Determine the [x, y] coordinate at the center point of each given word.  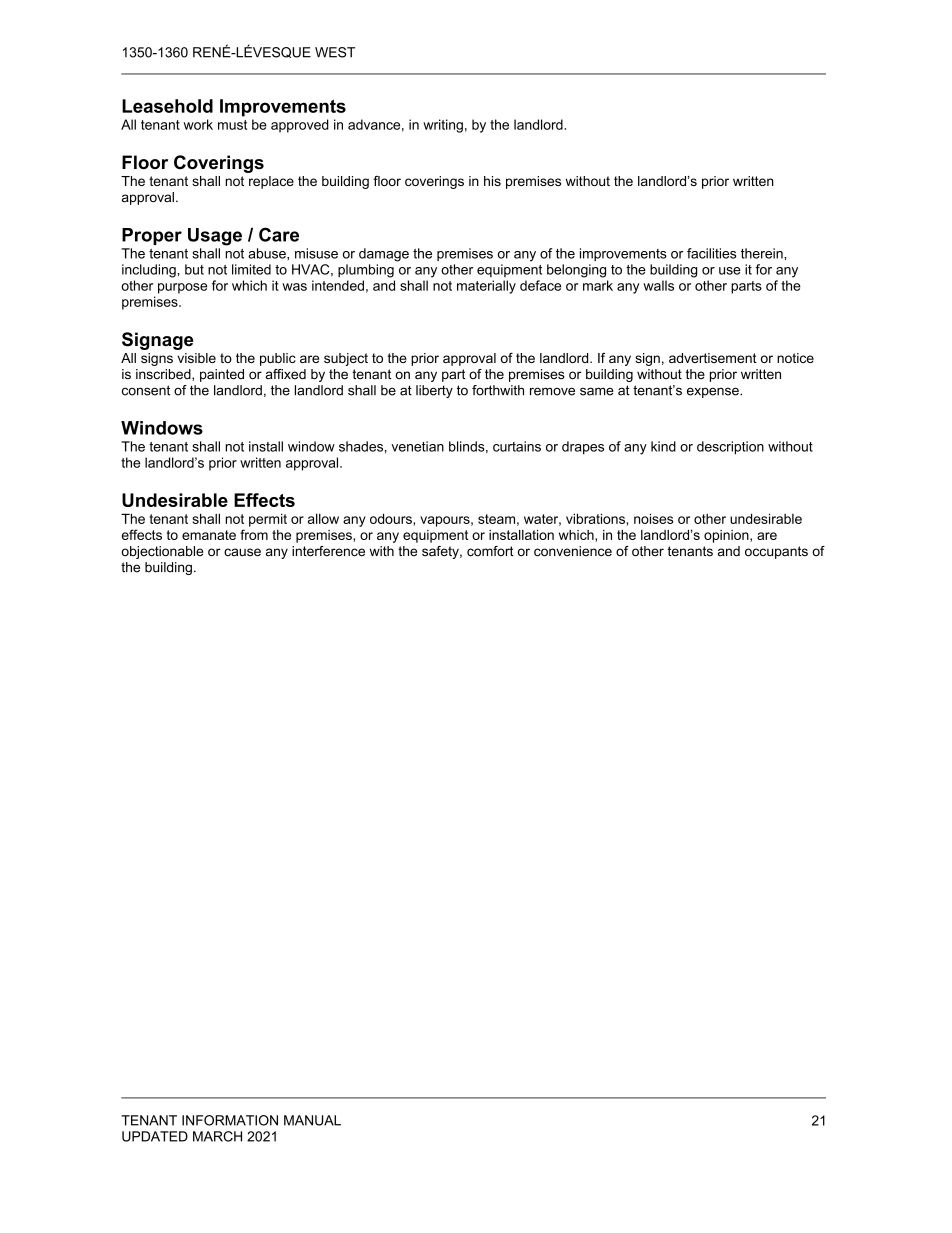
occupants [776, 552]
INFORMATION [230, 1120]
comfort [490, 551]
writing [443, 126]
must [232, 125]
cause [242, 552]
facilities [711, 253]
